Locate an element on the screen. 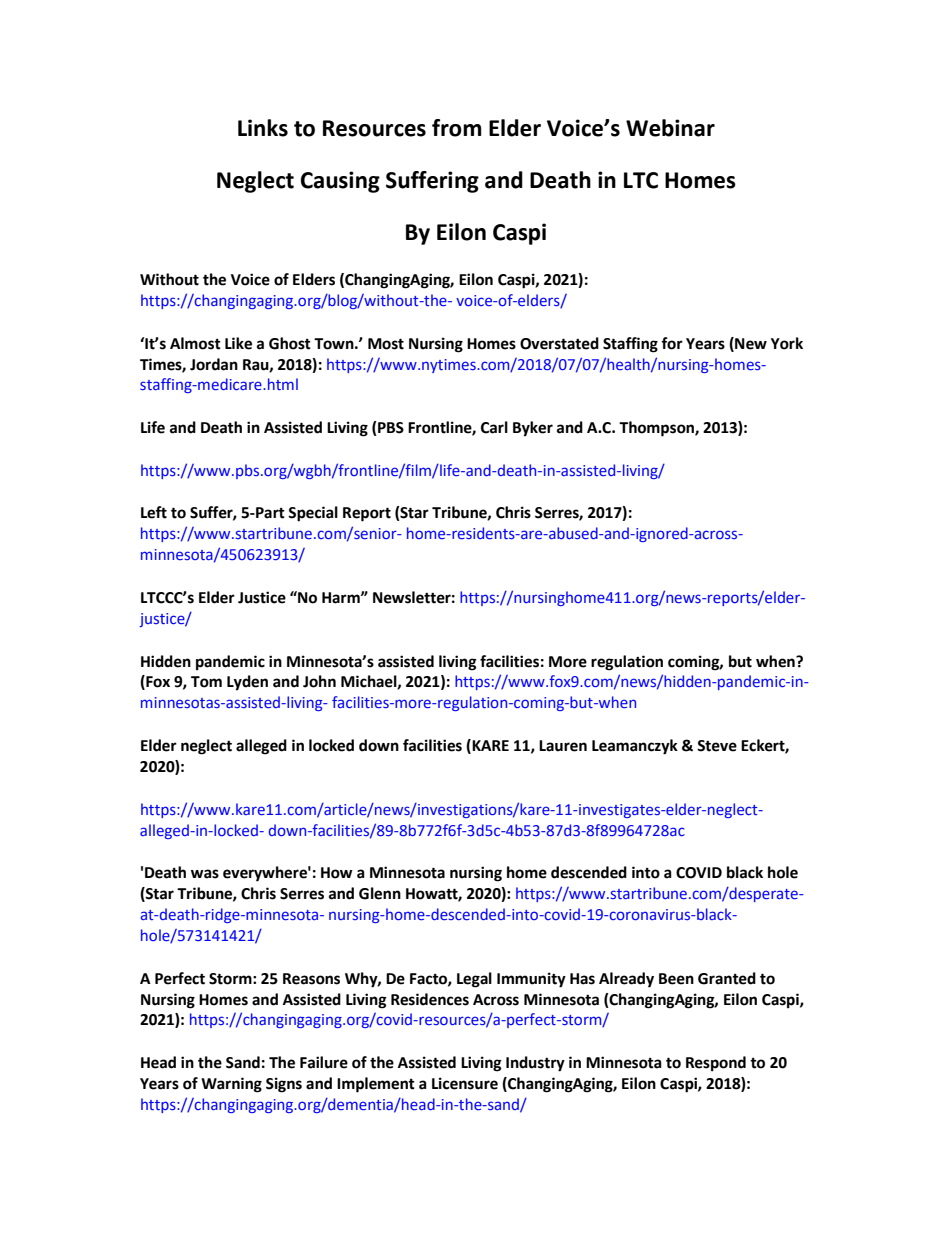 Image resolution: width=952 pixels, height=1233 pixels. Glenn is located at coordinates (380, 893).
